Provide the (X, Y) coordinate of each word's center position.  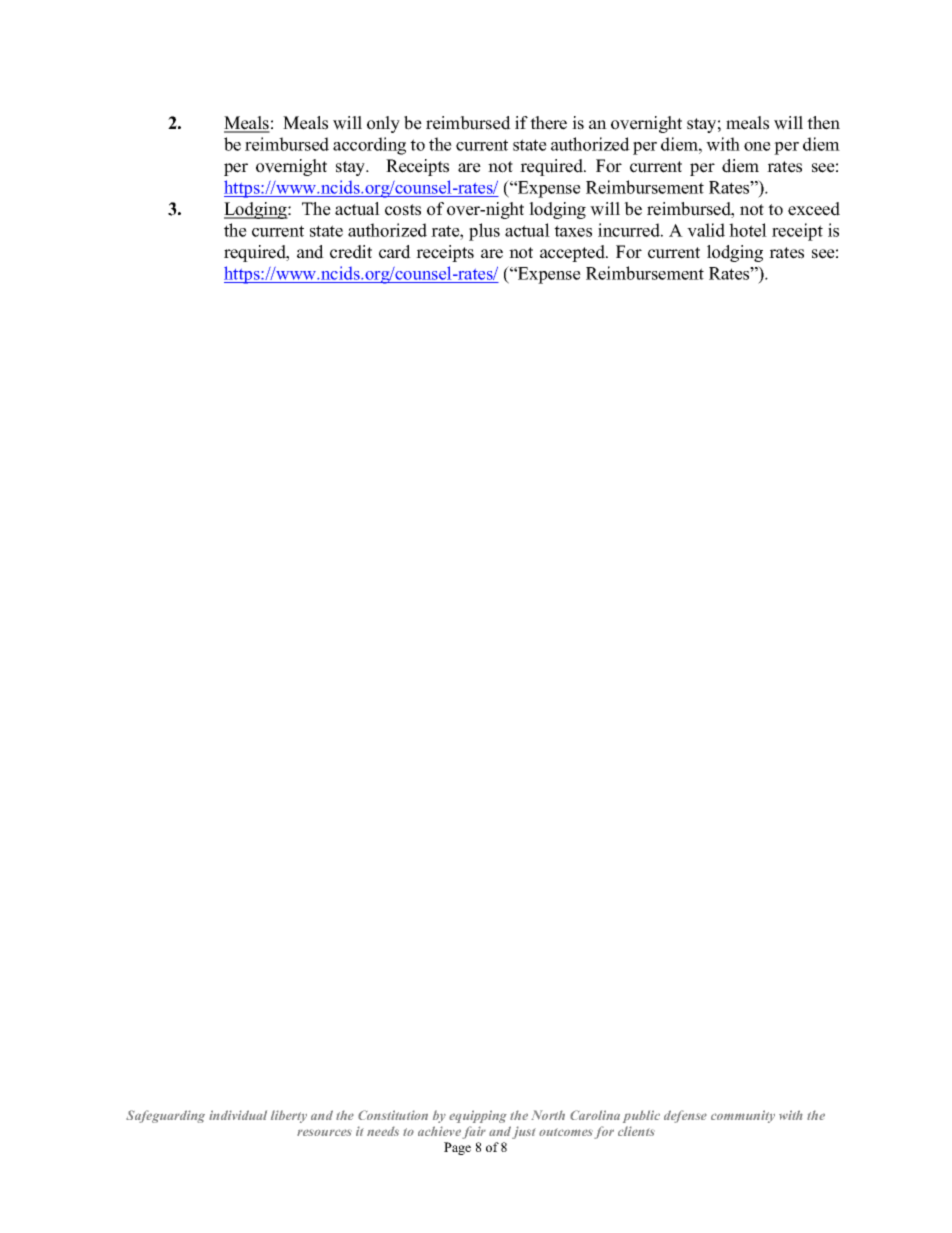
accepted (573, 253)
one (757, 146)
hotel (748, 230)
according (369, 146)
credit (351, 252)
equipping (478, 1116)
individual (238, 1115)
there (548, 123)
